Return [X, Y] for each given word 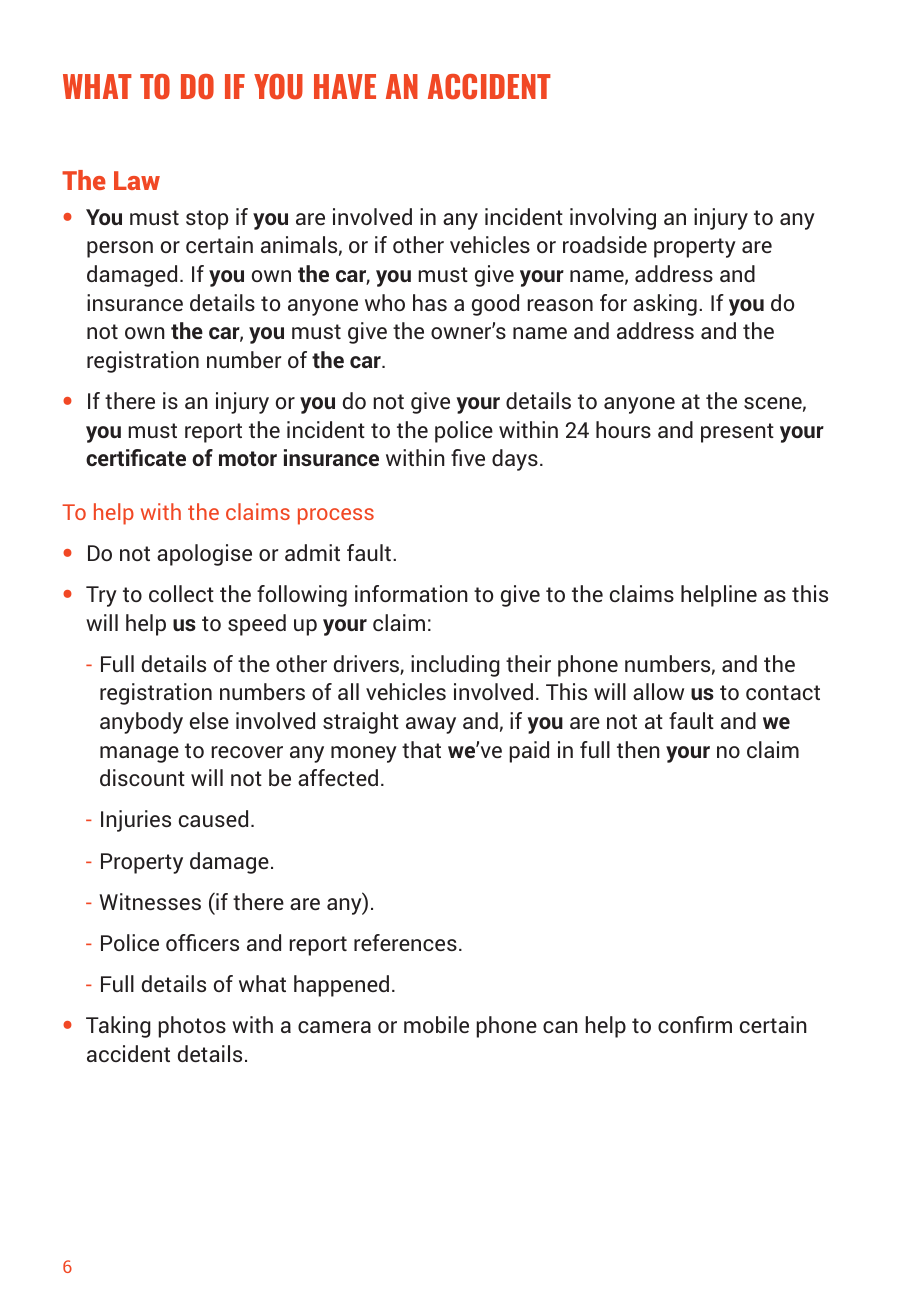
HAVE [345, 86]
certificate [136, 457]
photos [192, 1027]
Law [137, 180]
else [209, 720]
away [431, 725]
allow [658, 691]
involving [613, 219]
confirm [695, 1024]
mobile [436, 1024]
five [468, 457]
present [737, 433]
